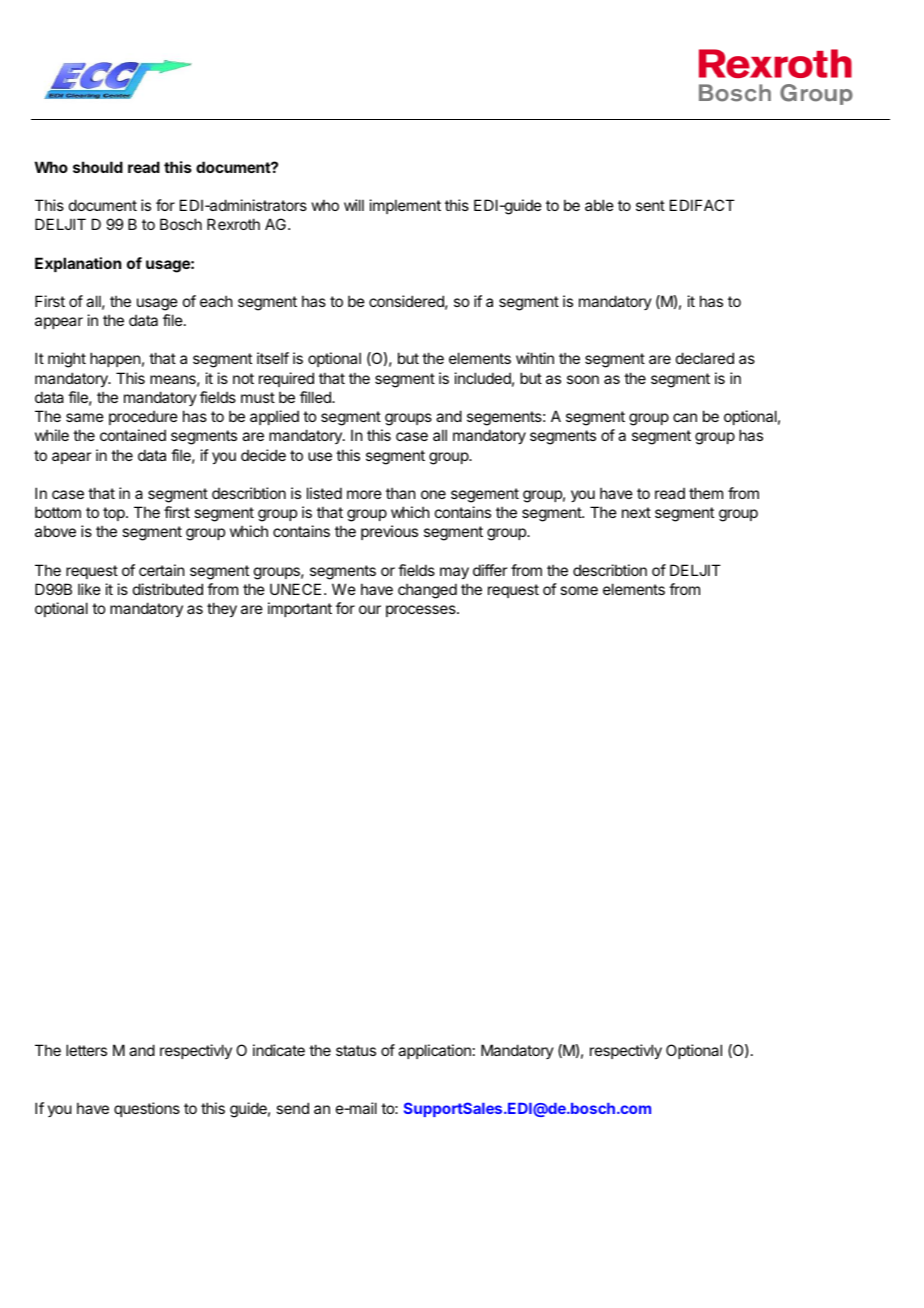 The width and height of the image is (924, 1308). Describe the element at coordinates (370, 609) in the image. I see `our` at that location.
